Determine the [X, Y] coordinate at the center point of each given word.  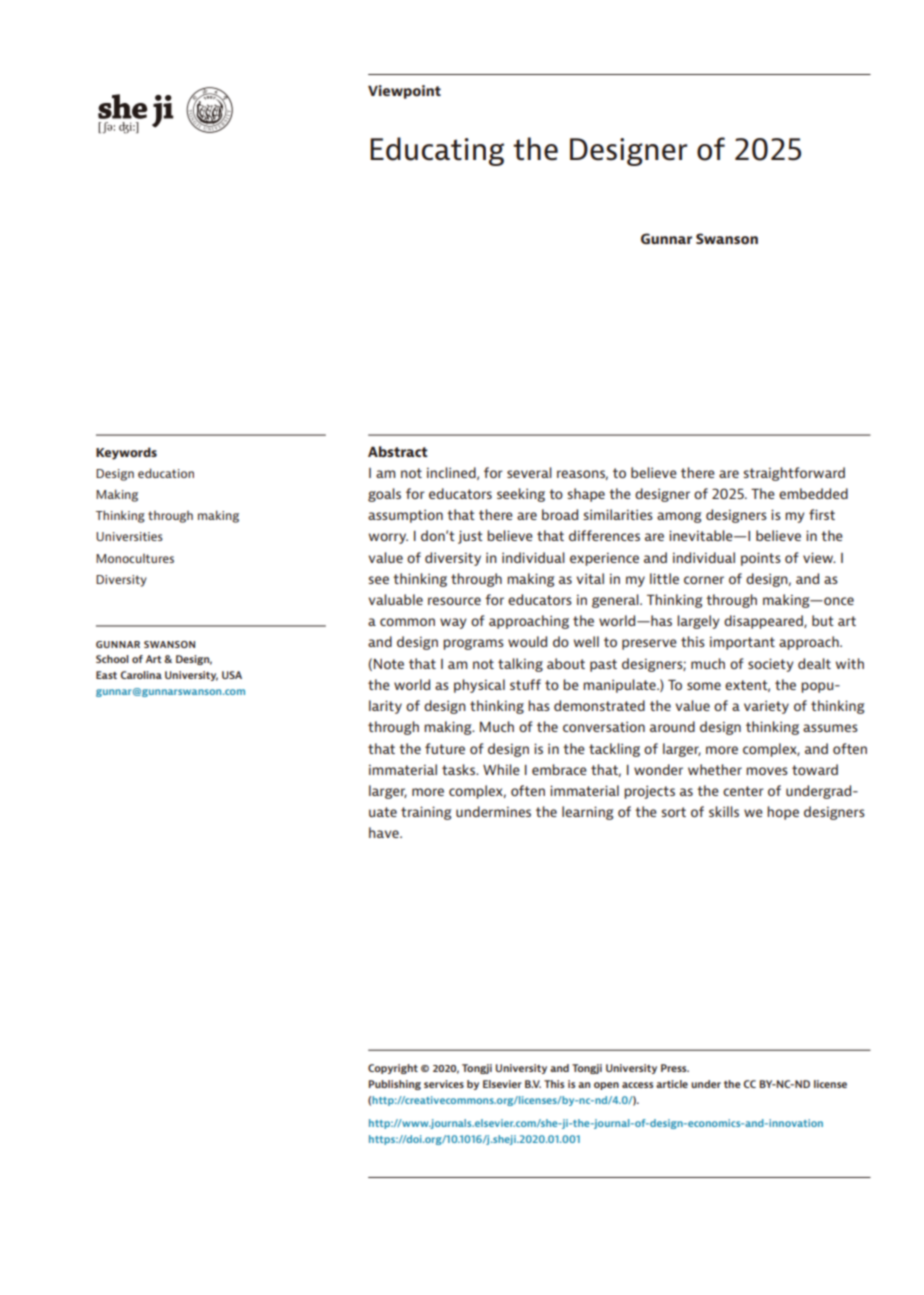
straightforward [794, 474]
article [672, 1084]
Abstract [398, 451]
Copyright [393, 1069]
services [444, 1084]
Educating [437, 151]
